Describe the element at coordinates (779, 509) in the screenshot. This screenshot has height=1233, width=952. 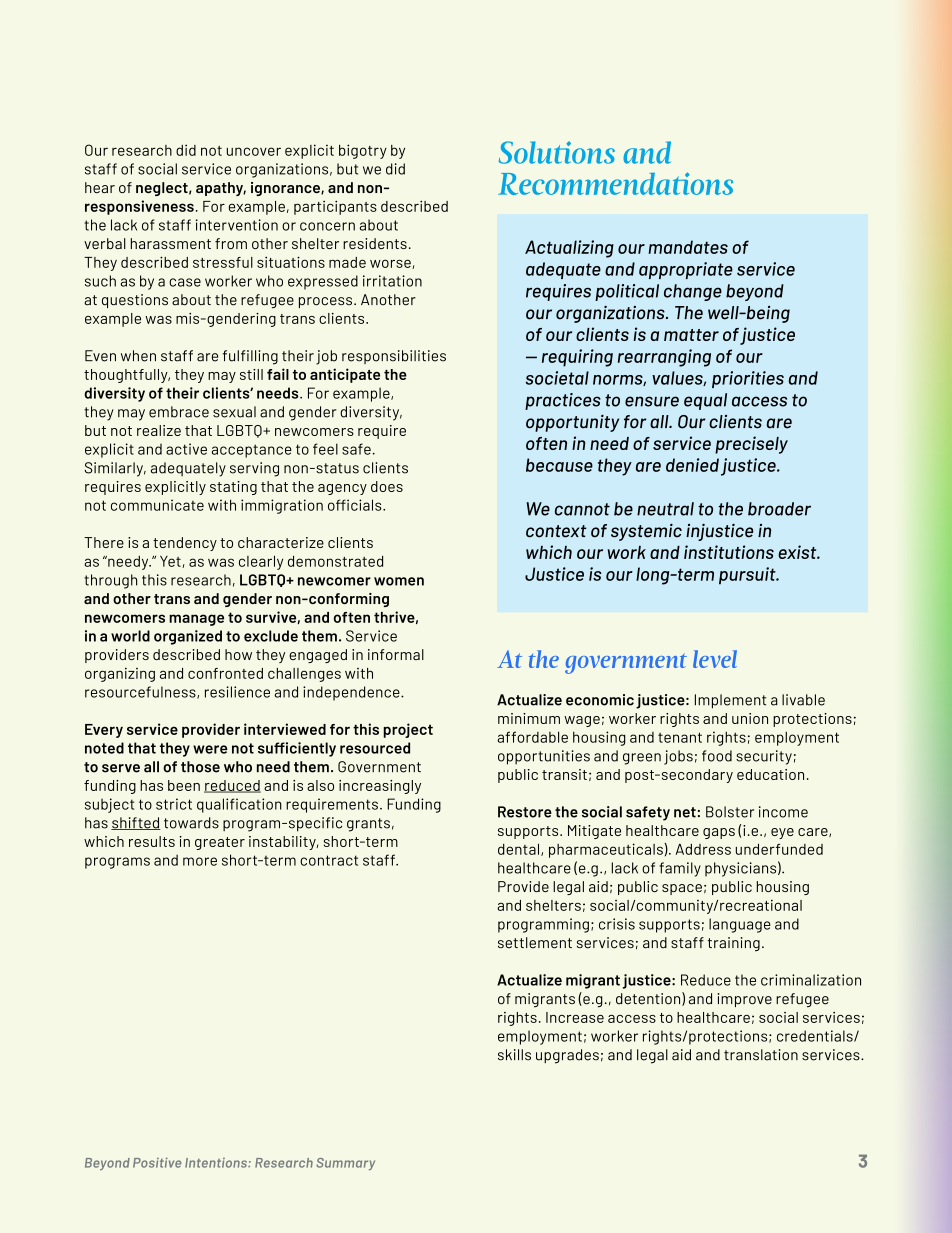
I see `broader` at that location.
